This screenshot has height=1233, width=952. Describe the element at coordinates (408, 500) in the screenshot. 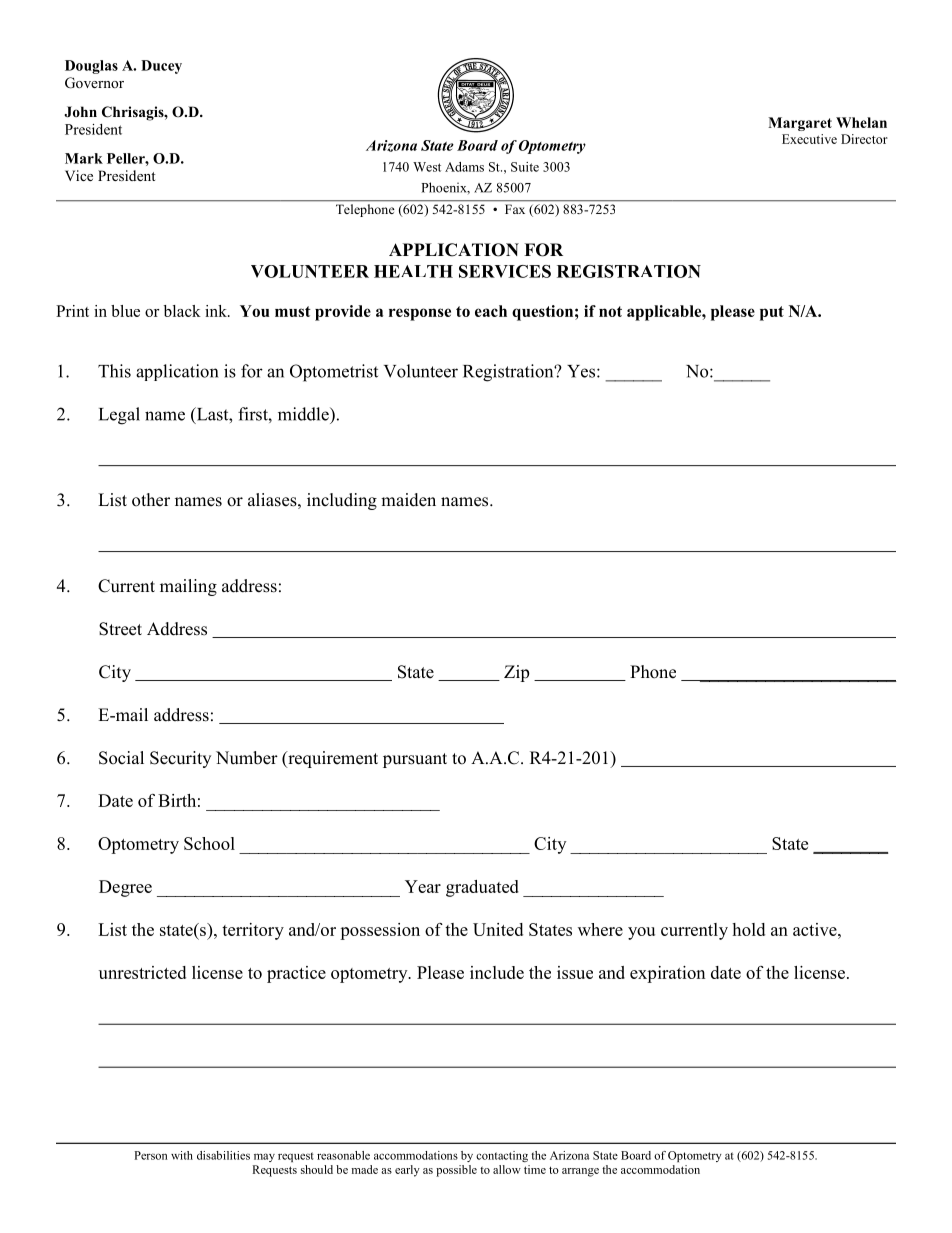

I see `maiden` at that location.
